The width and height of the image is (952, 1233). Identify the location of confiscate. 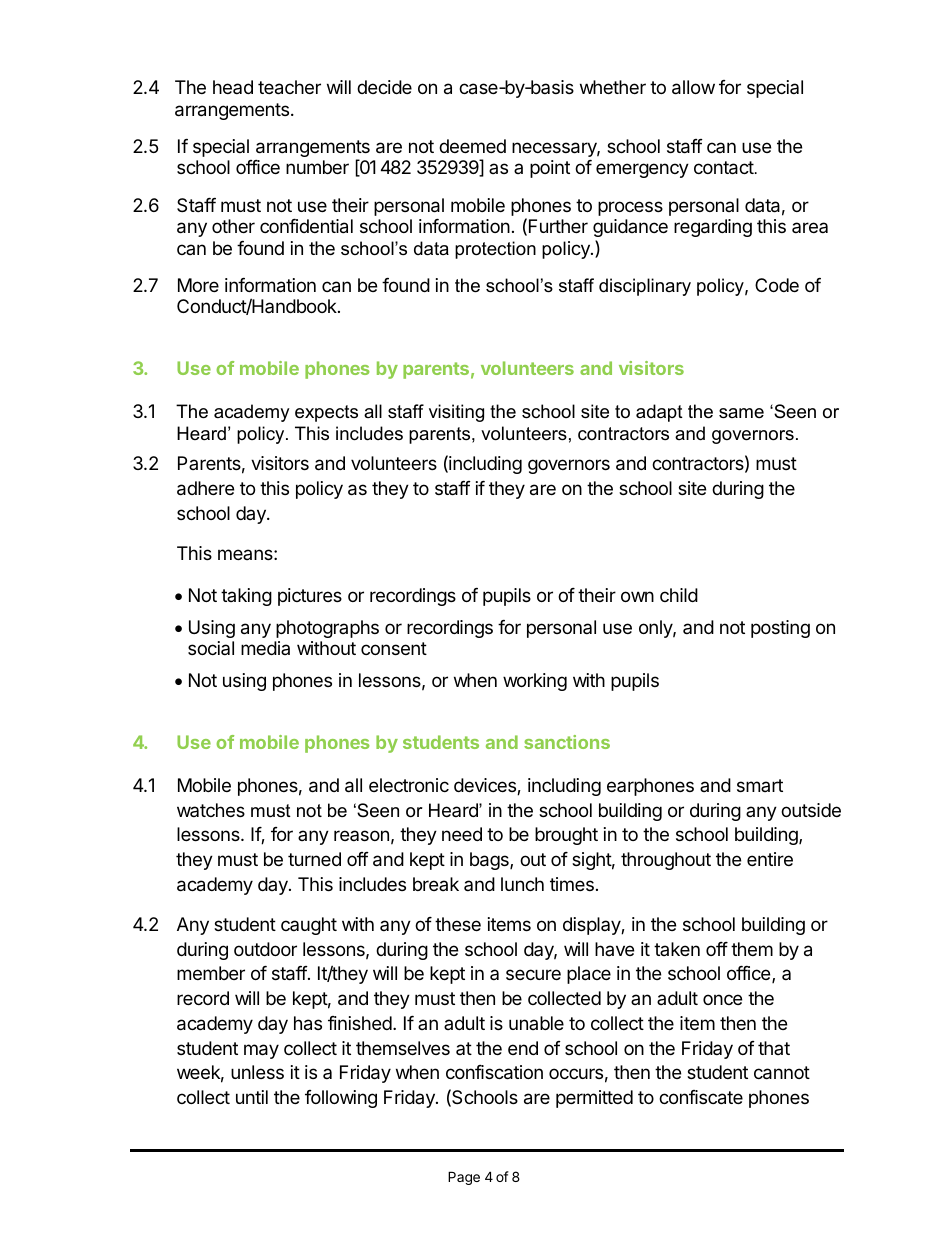
(701, 1097).
